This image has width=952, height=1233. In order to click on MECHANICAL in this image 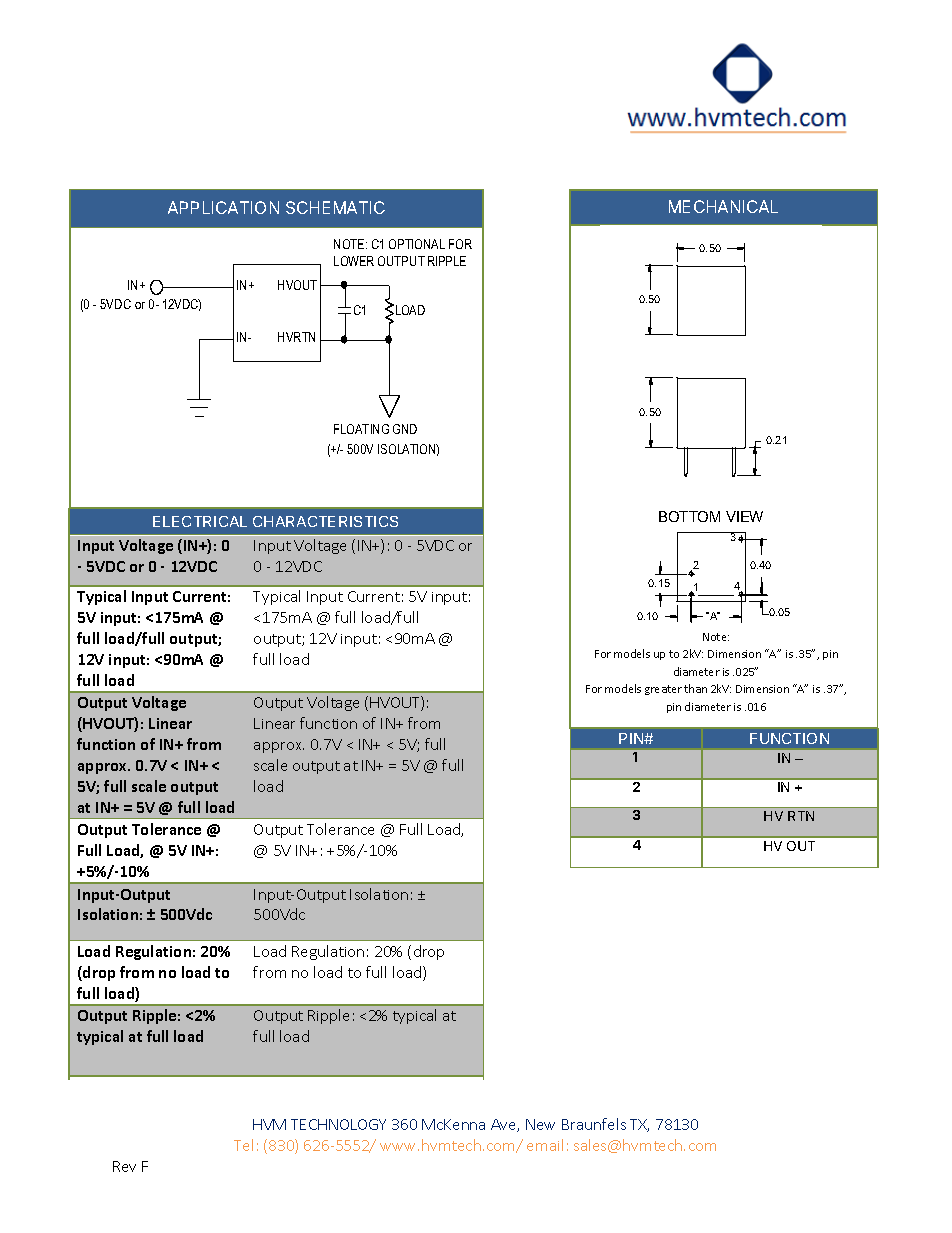, I will do `click(723, 206)`.
